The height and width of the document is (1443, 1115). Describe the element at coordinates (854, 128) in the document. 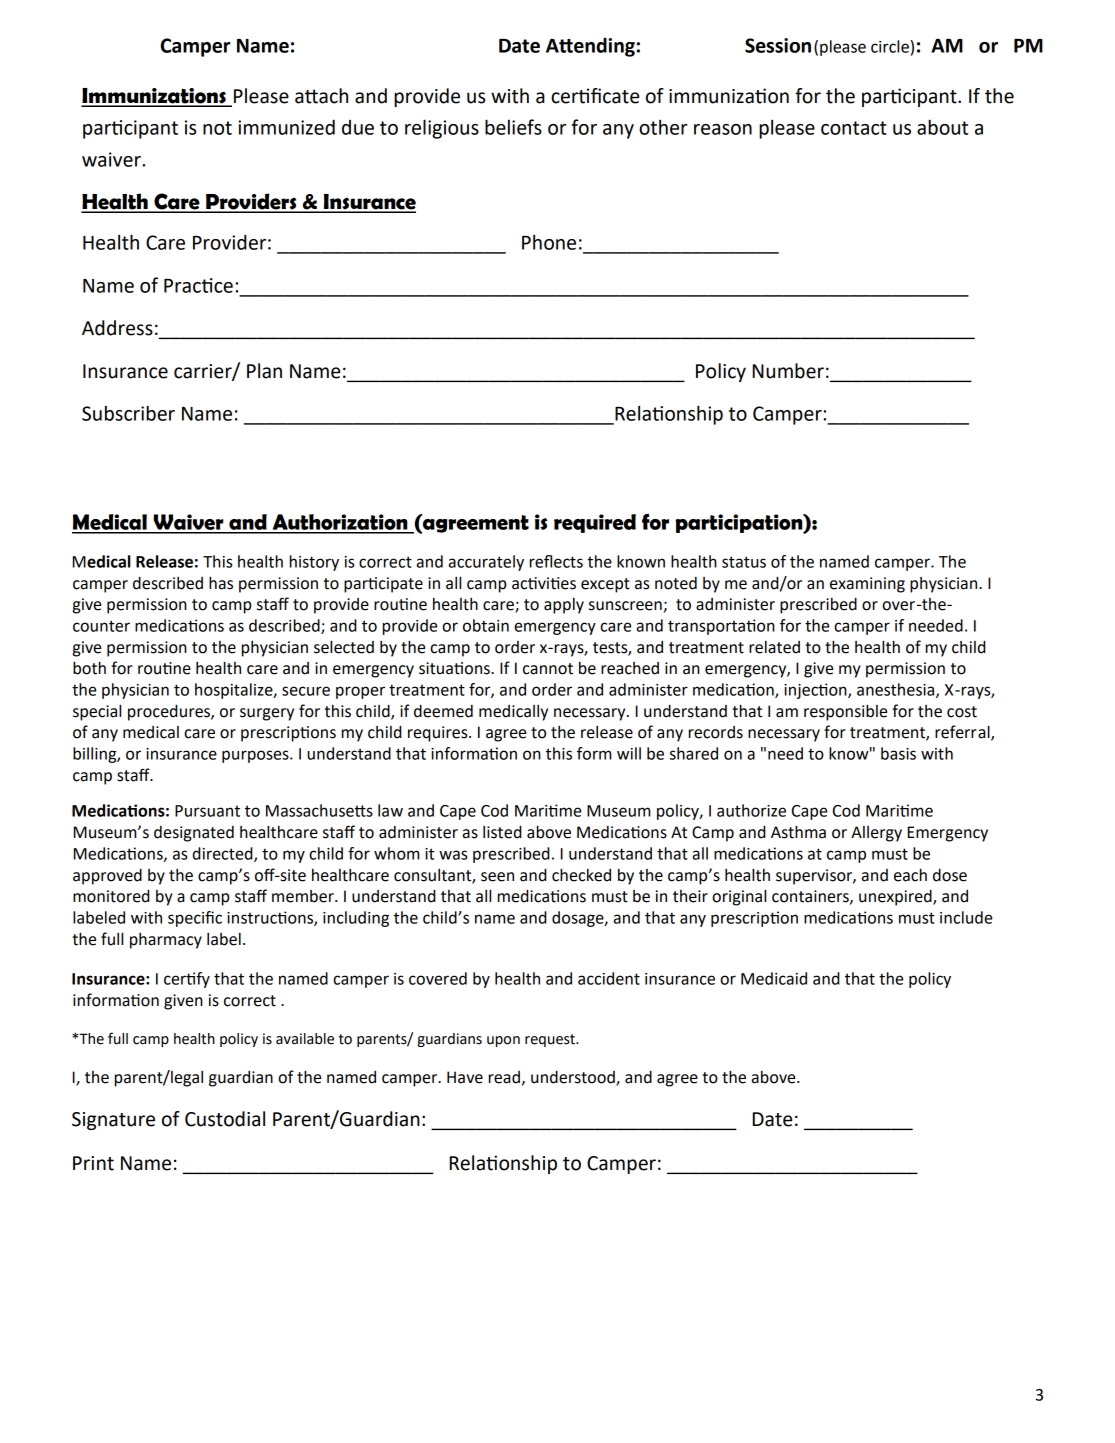

I see `contact` at that location.
